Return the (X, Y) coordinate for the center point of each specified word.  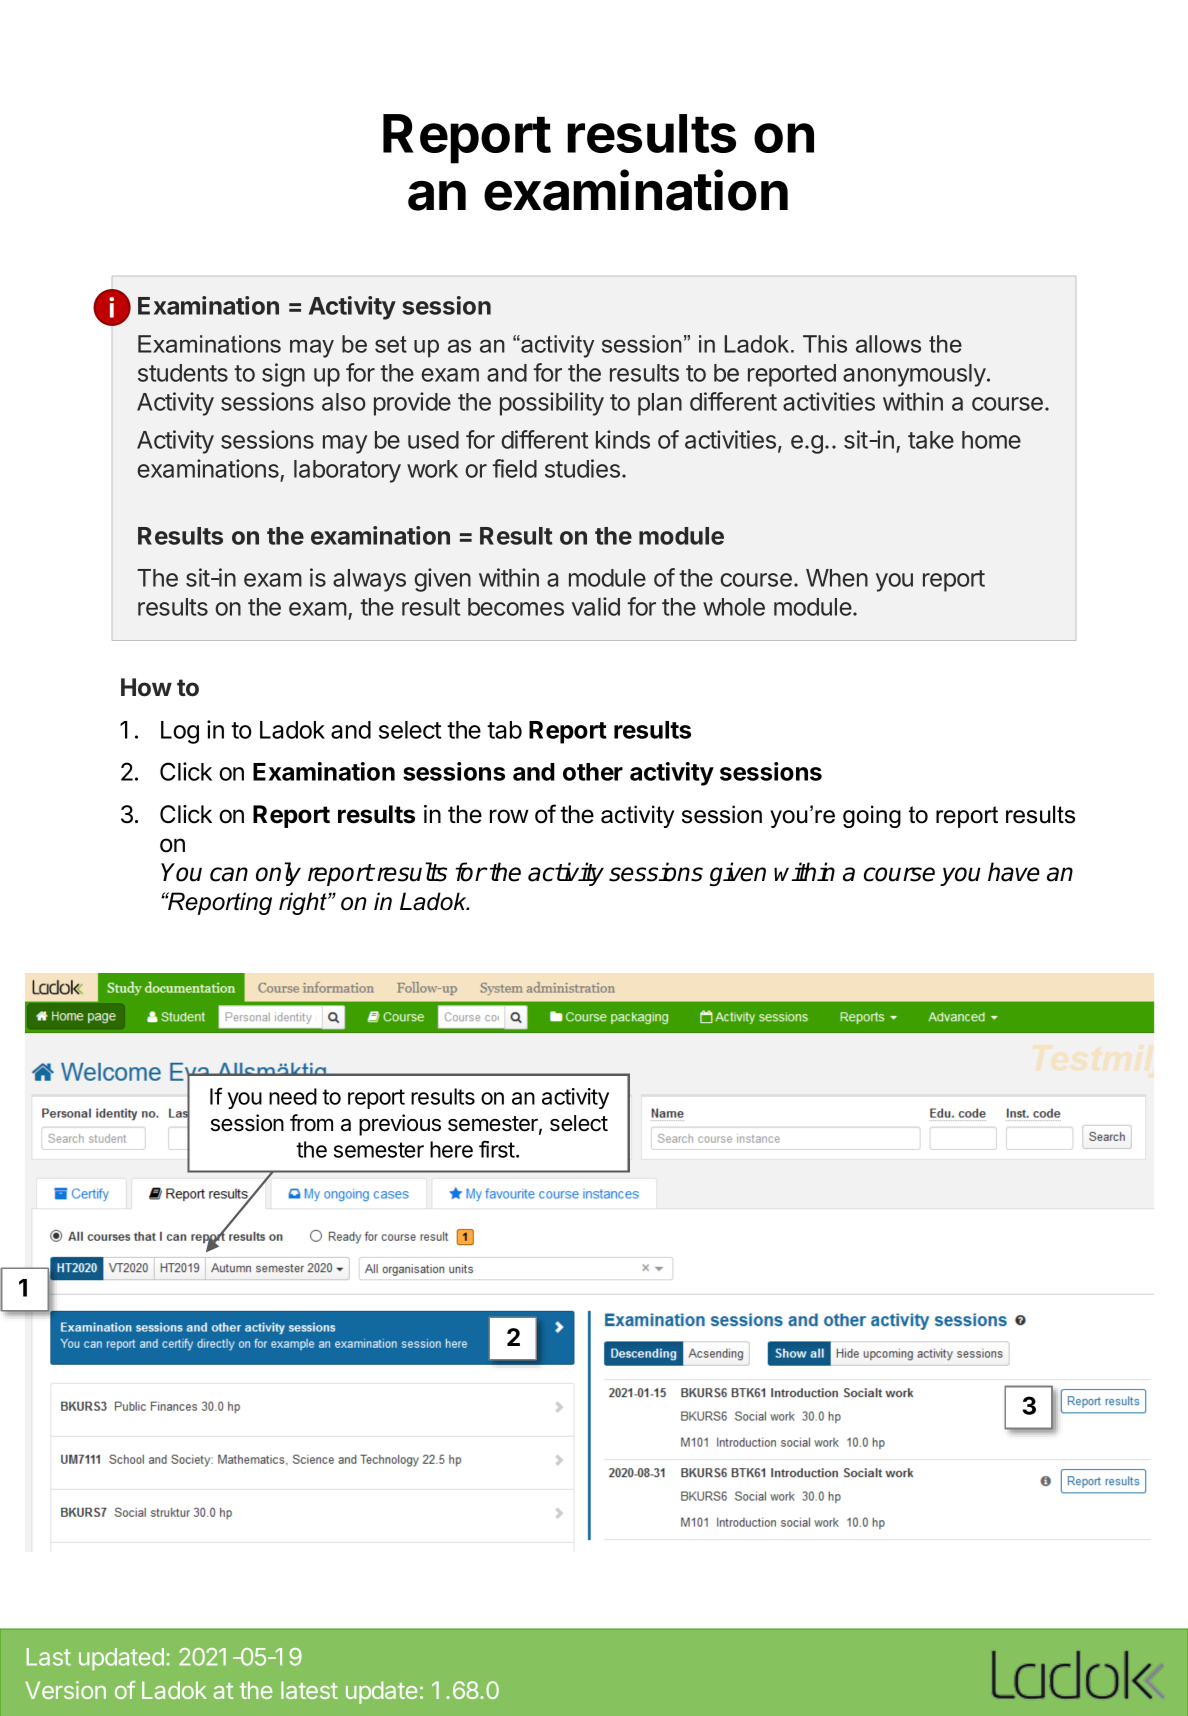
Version (65, 1690)
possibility (552, 404)
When (837, 578)
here (451, 1149)
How (146, 687)
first (498, 1149)
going (872, 816)
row (509, 816)
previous (400, 1125)
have (1014, 872)
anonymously (914, 375)
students (183, 373)
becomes (516, 607)
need (293, 1096)
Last (49, 1657)
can (229, 874)
